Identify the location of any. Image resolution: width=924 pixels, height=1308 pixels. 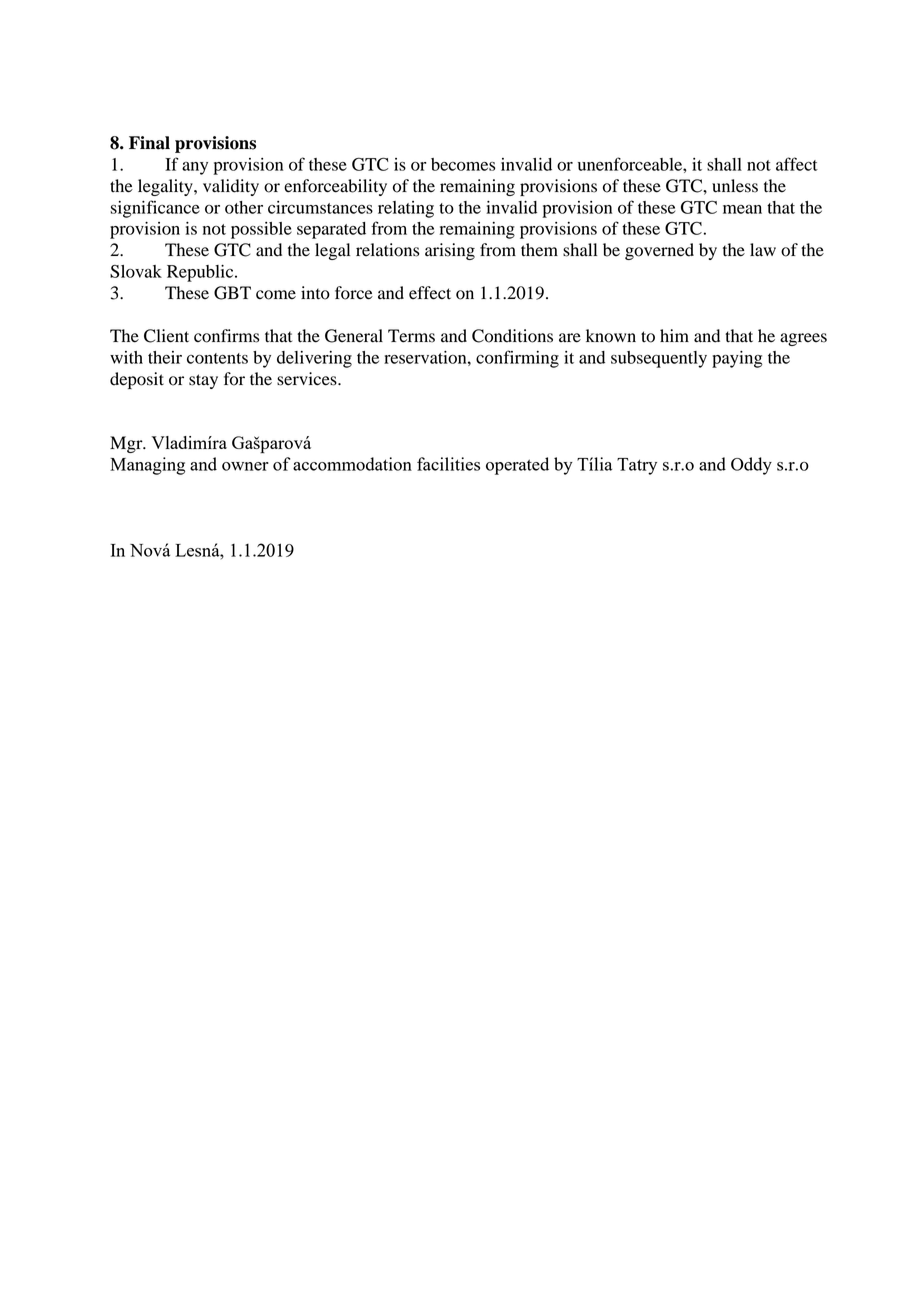
(195, 168).
